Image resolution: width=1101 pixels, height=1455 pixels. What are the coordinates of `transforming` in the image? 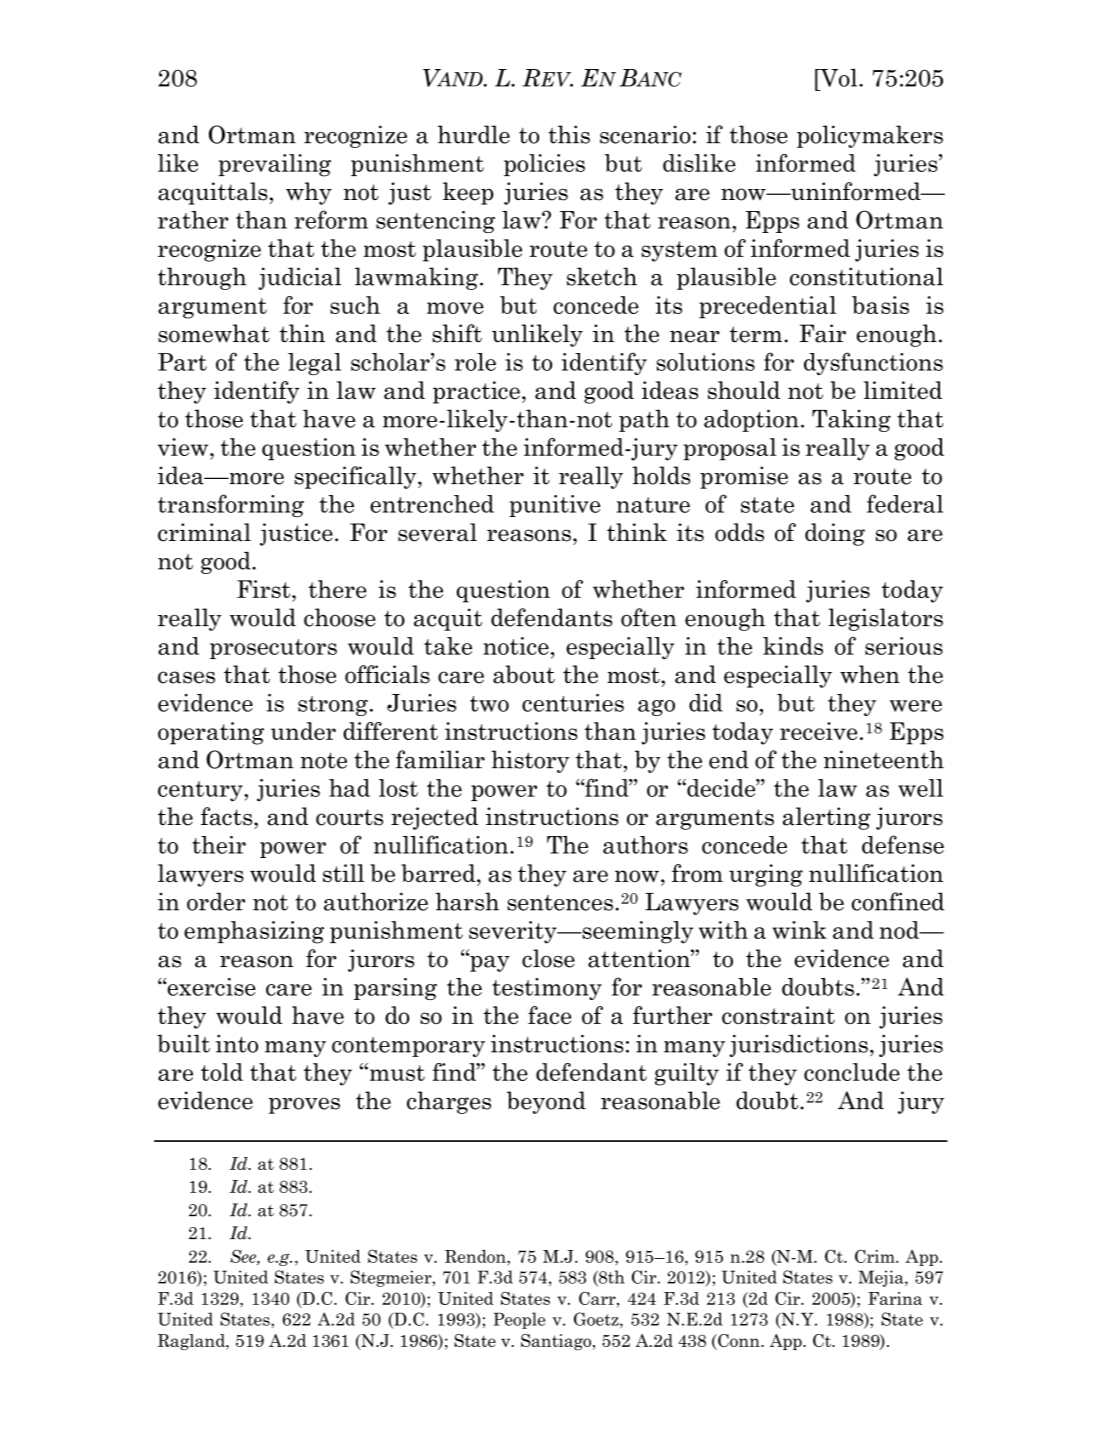 It's located at (231, 505).
